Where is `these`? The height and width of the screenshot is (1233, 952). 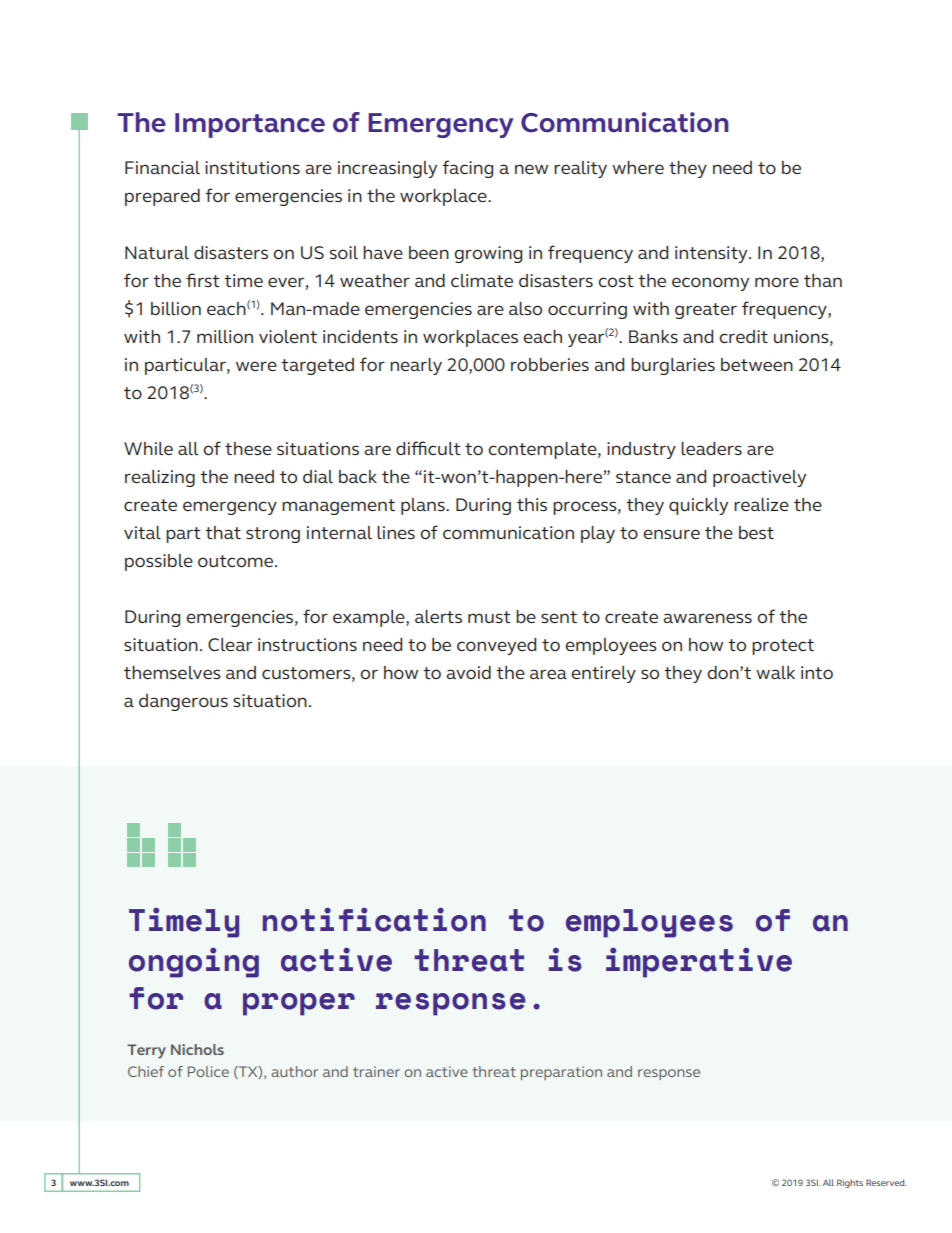
these is located at coordinates (248, 448).
